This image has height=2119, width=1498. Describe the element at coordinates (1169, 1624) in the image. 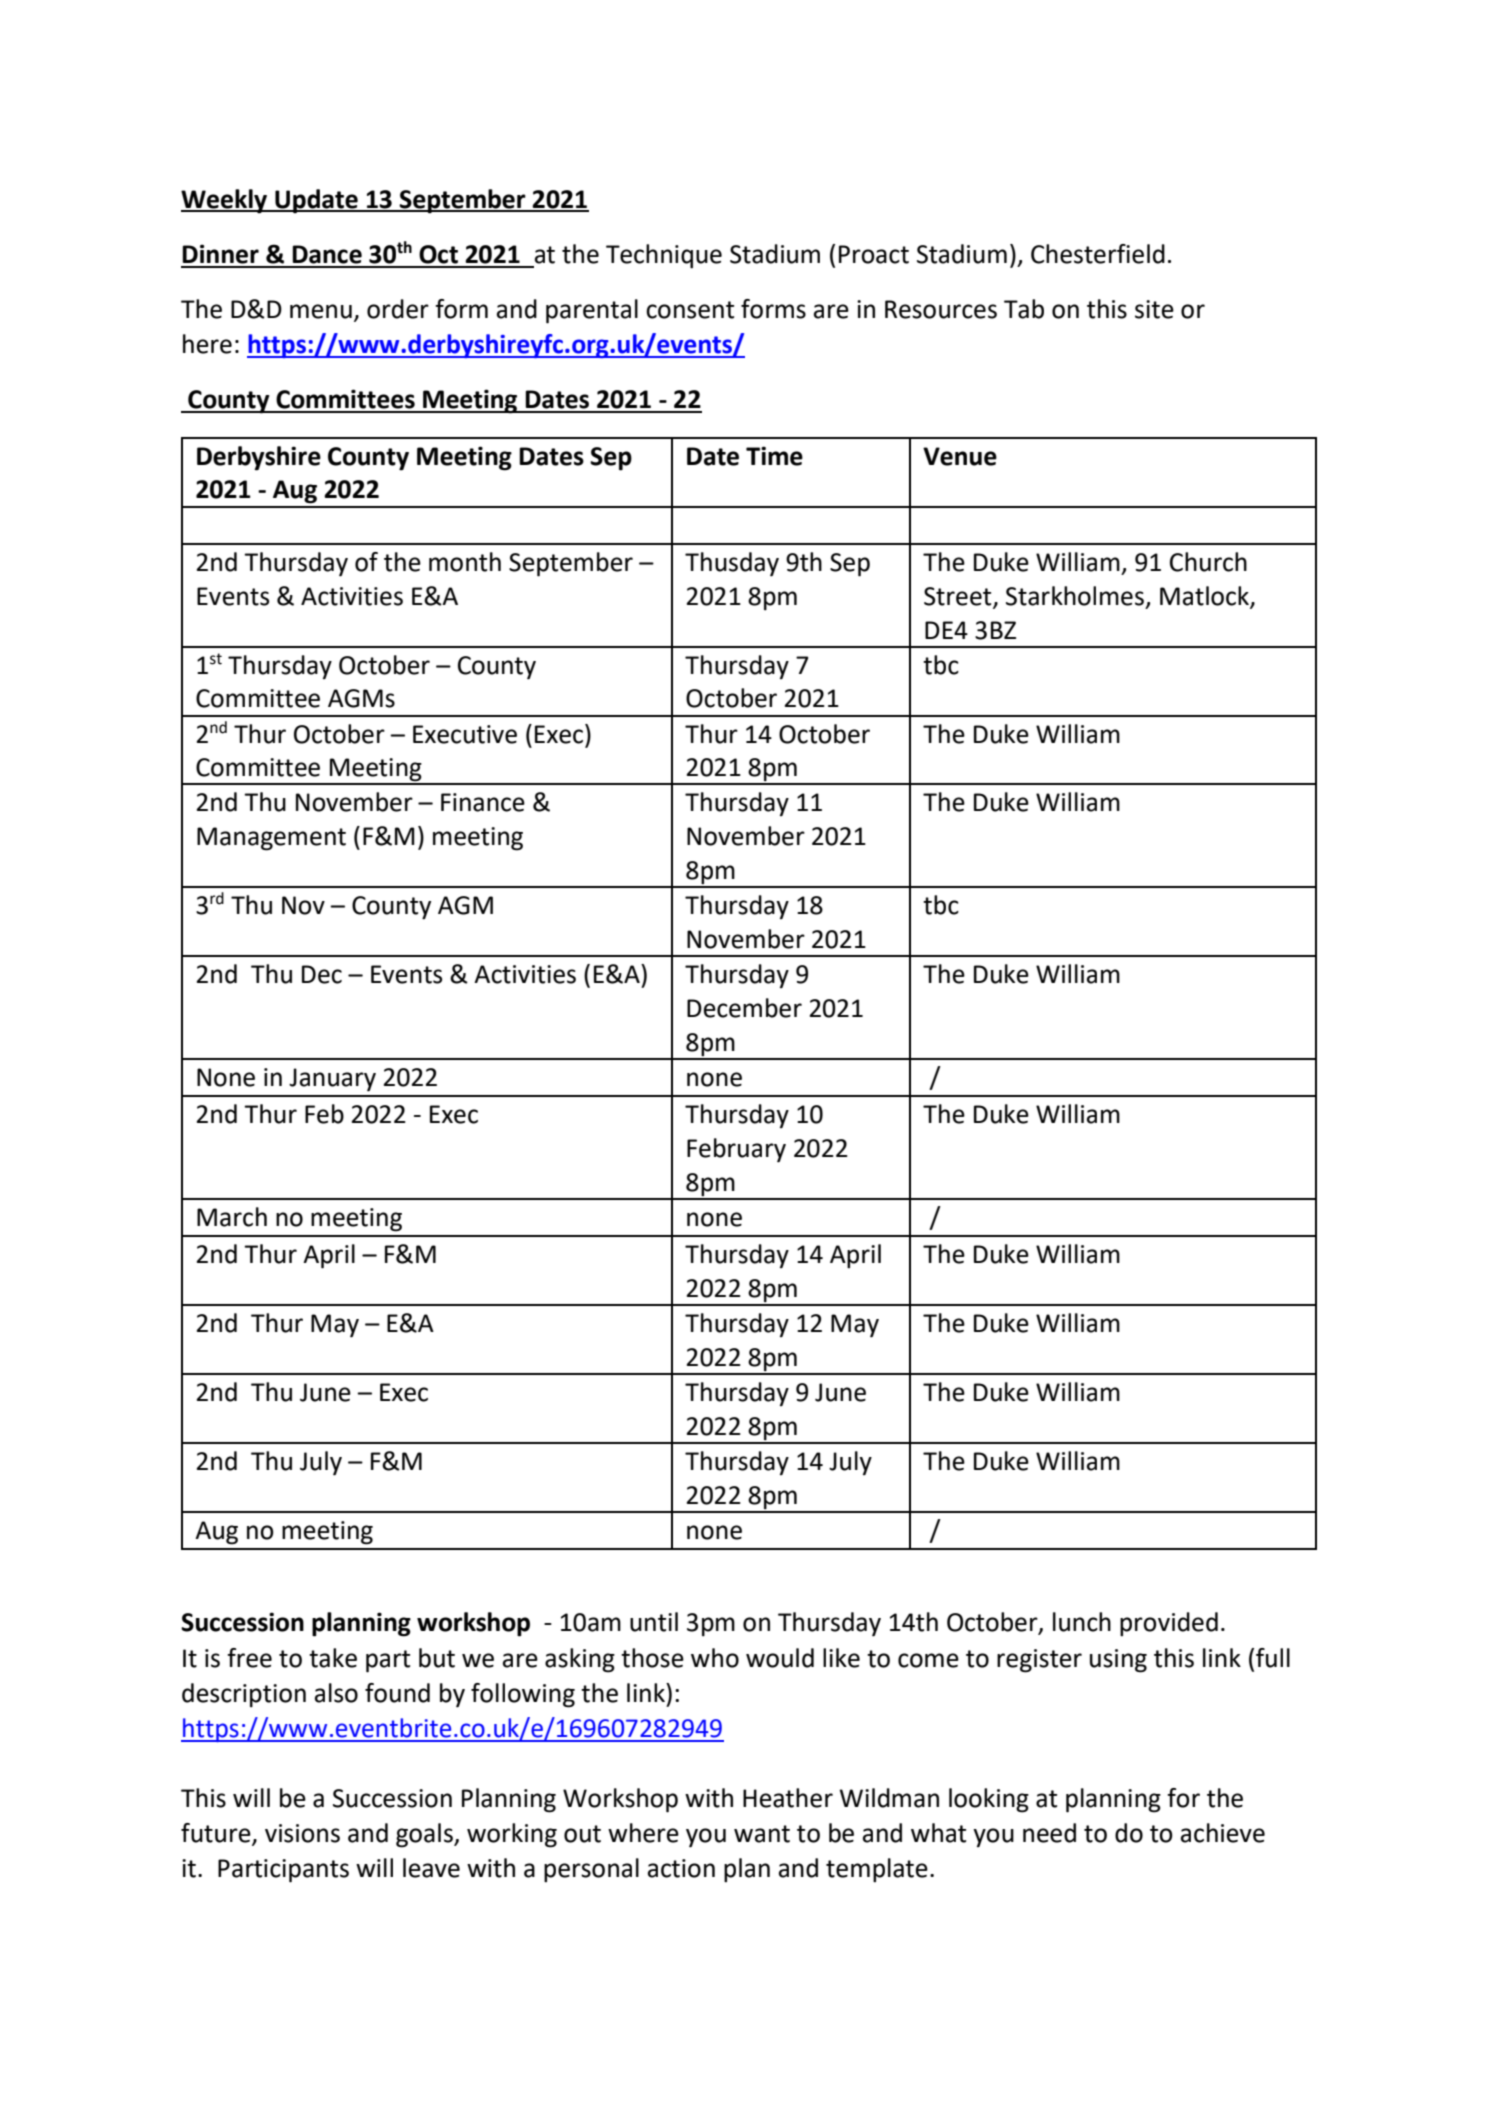

I see `provided` at that location.
